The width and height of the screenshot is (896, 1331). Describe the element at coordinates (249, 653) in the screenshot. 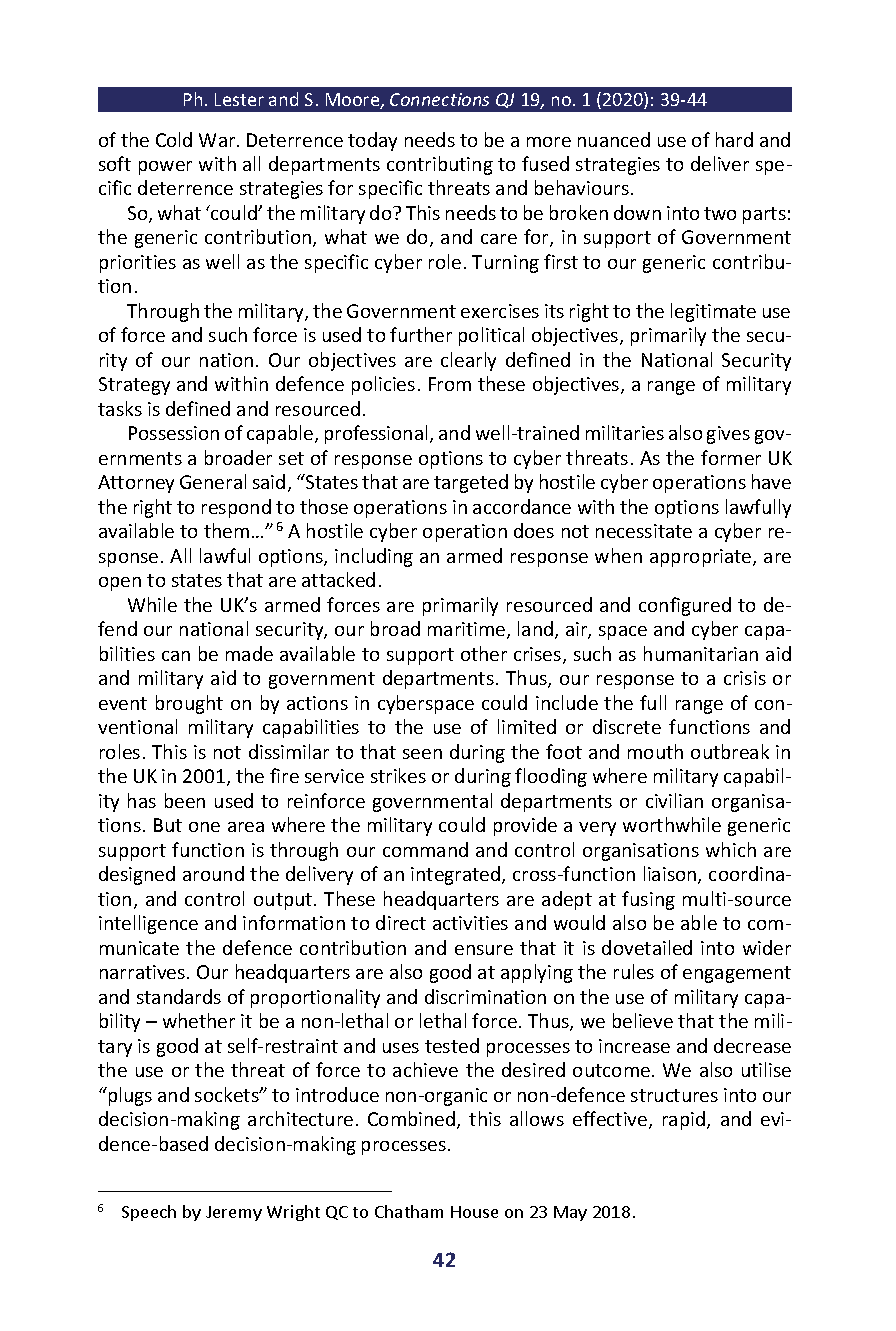

I see `made` at that location.
